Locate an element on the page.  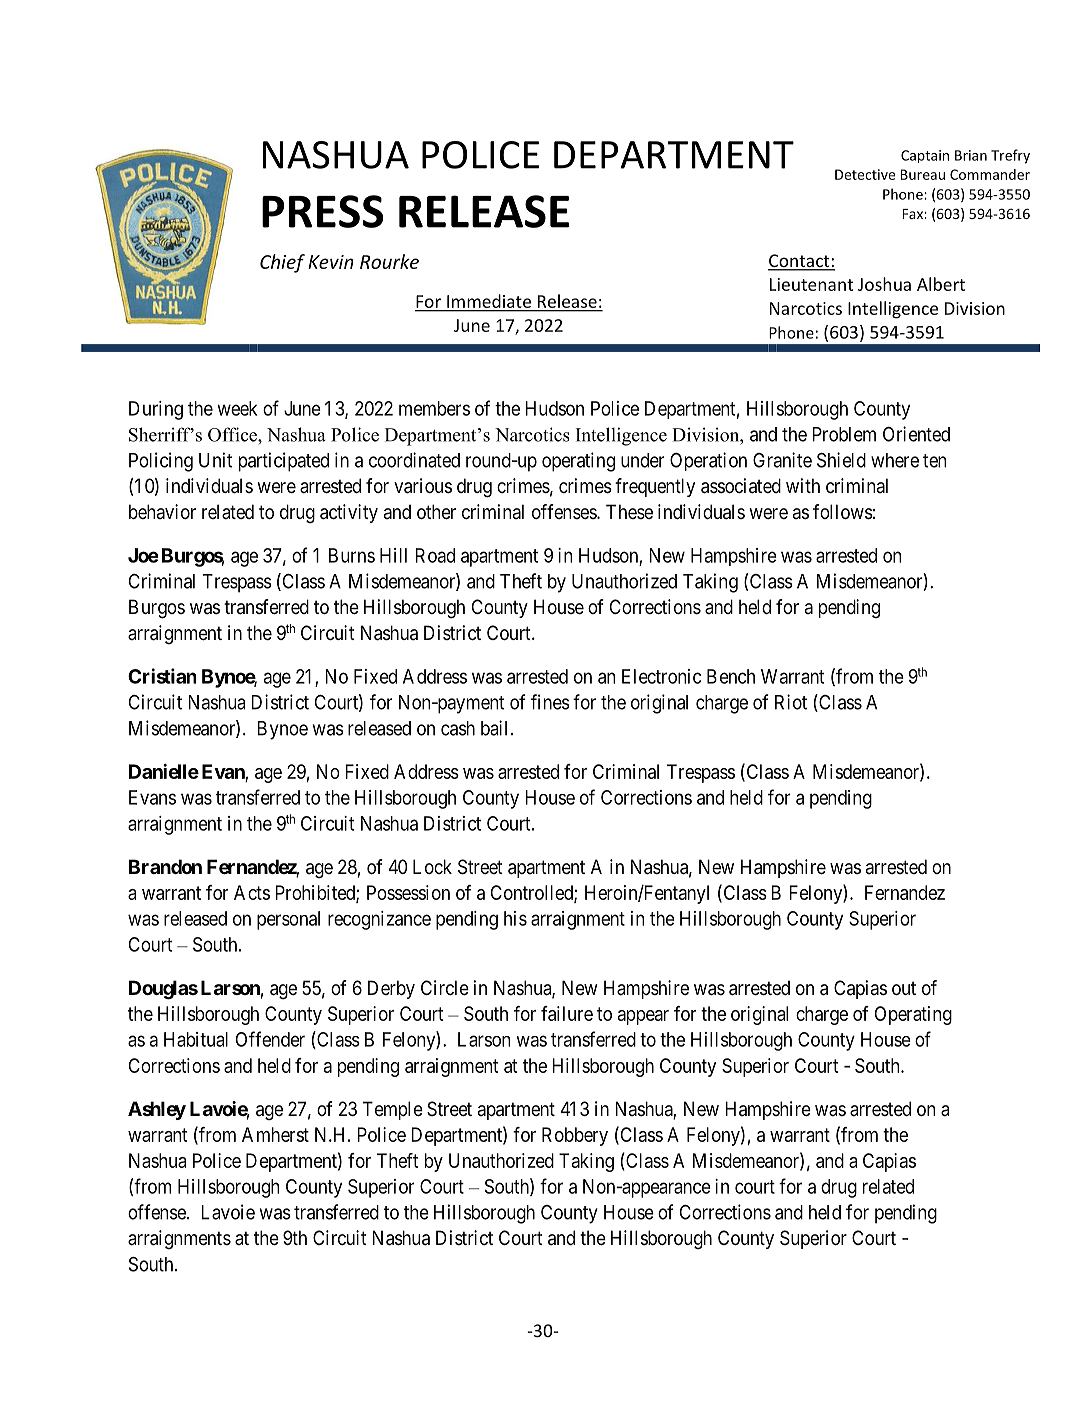
Immediate is located at coordinates (489, 301).
